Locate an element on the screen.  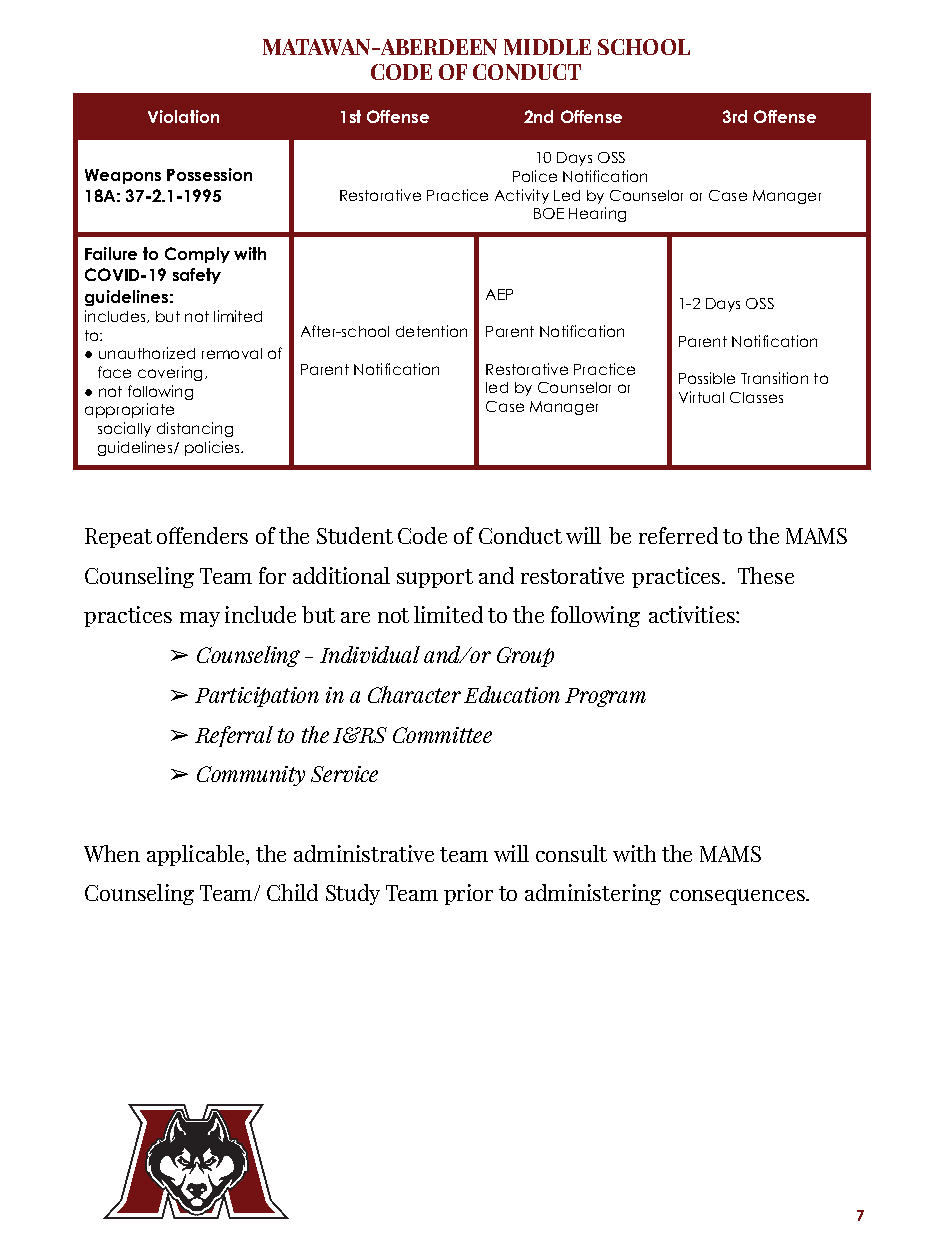
support is located at coordinates (435, 578).
